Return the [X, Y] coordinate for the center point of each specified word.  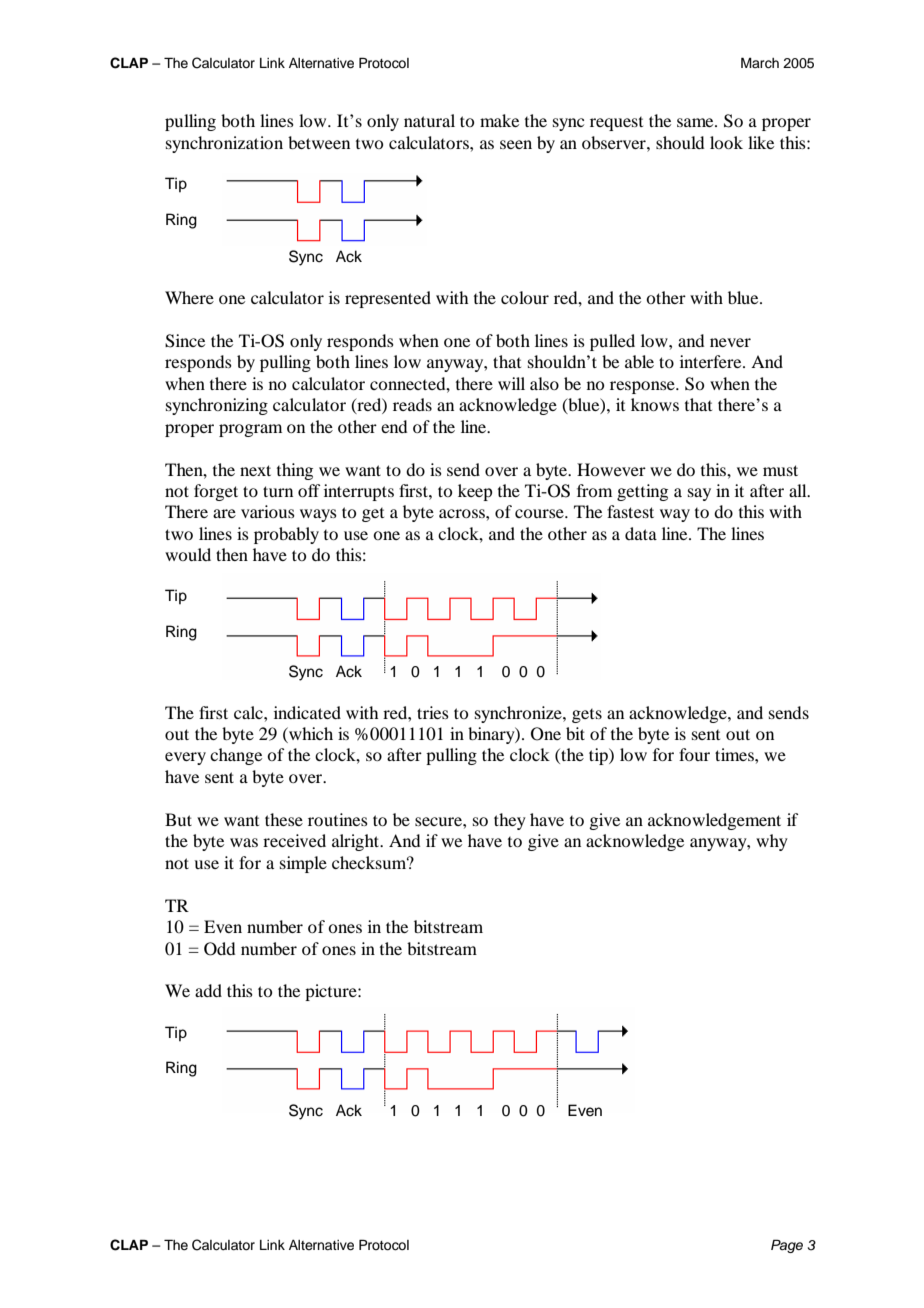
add [208, 990]
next [255, 470]
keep [475, 492]
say [699, 494]
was [244, 842]
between [319, 142]
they [510, 821]
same [696, 122]
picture [332, 992]
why [772, 842]
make [499, 120]
